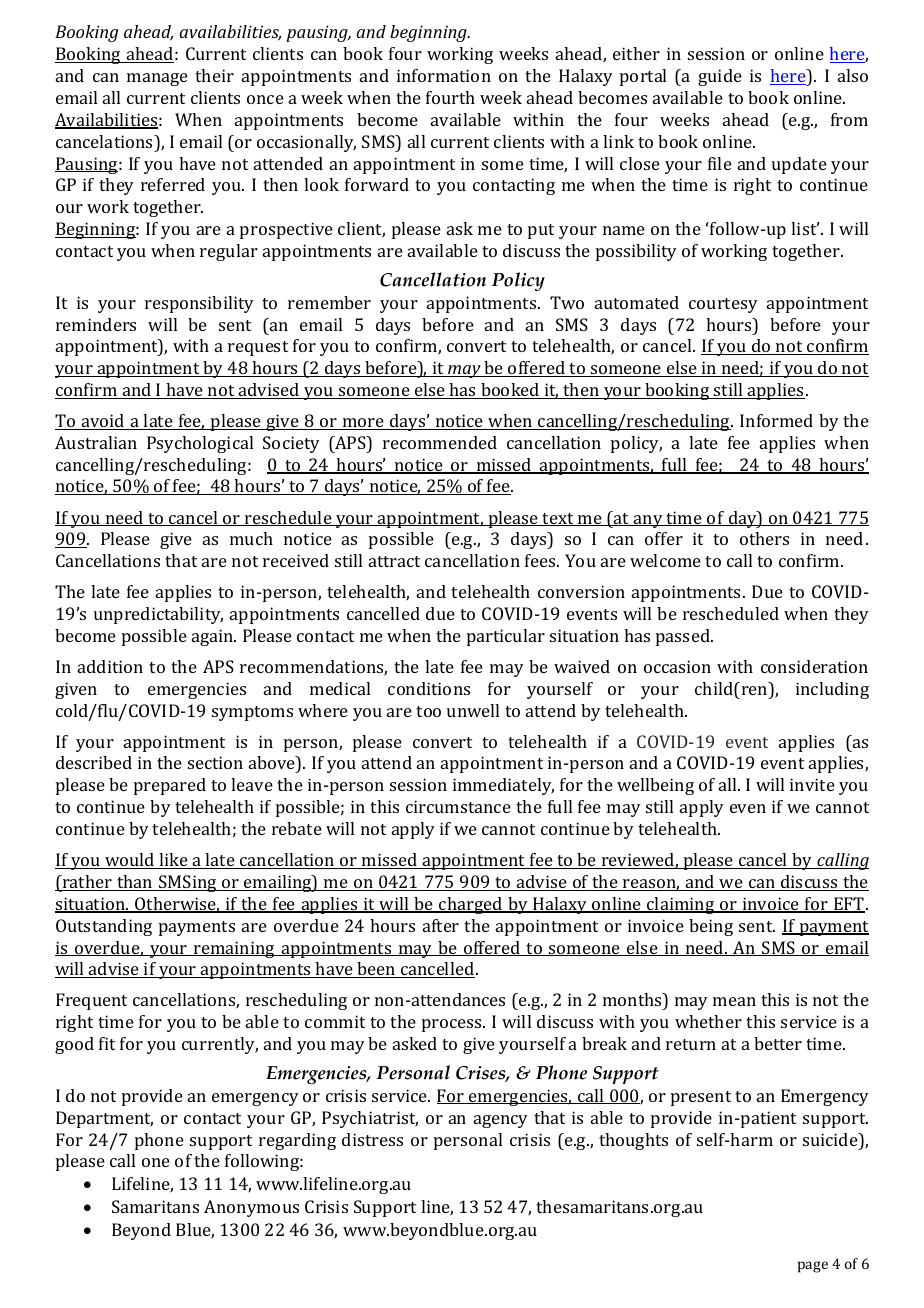 Image resolution: width=924 pixels, height=1308 pixels. What do you see at coordinates (720, 77) in the screenshot?
I see `guide` at bounding box center [720, 77].
